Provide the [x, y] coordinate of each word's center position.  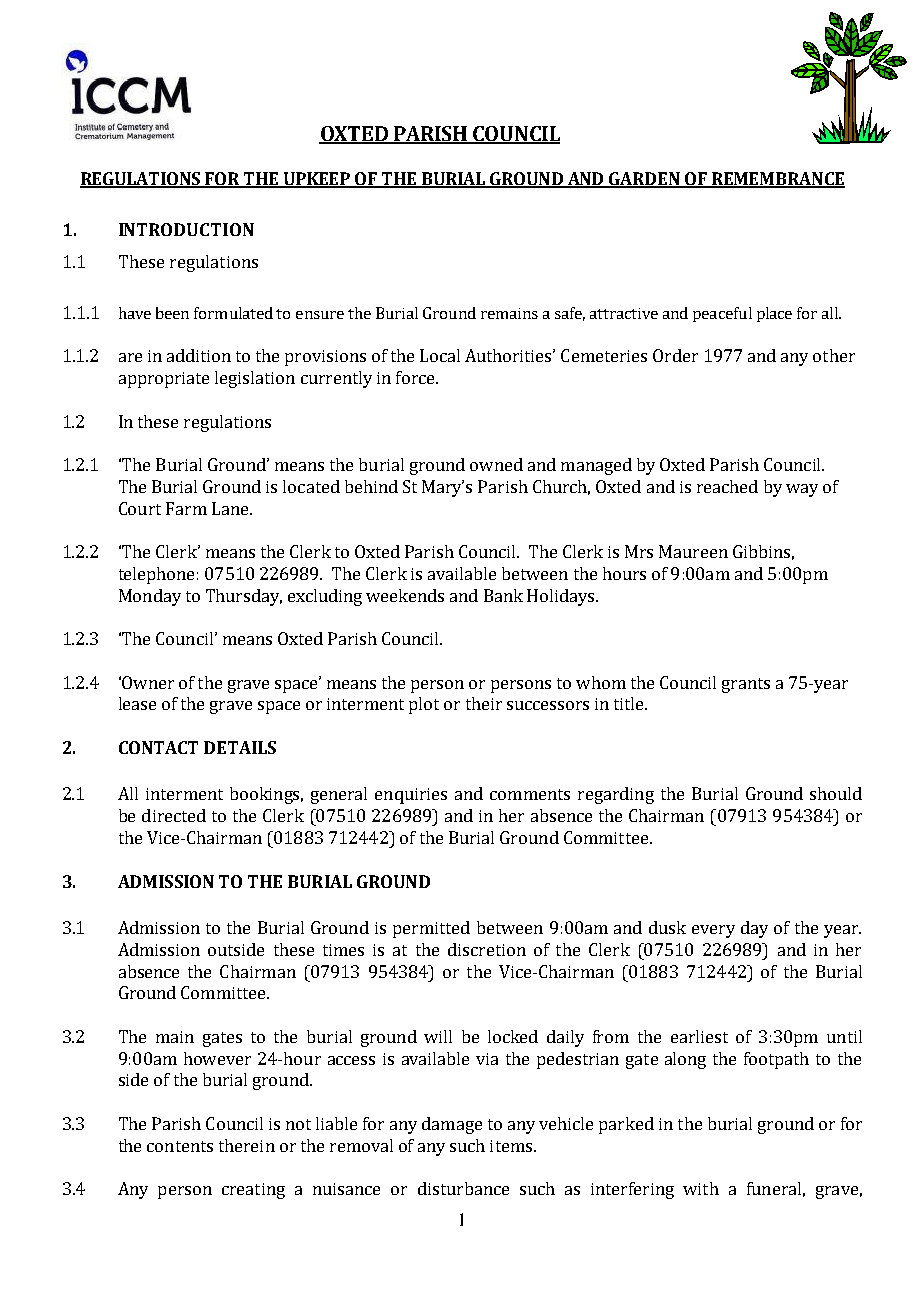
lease [137, 703]
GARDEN [644, 180]
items [512, 1146]
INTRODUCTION [186, 229]
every [713, 931]
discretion [487, 949]
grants [746, 685]
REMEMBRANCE [777, 180]
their [484, 703]
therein [247, 1145]
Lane [231, 508]
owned [496, 464]
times [343, 950]
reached [727, 486]
